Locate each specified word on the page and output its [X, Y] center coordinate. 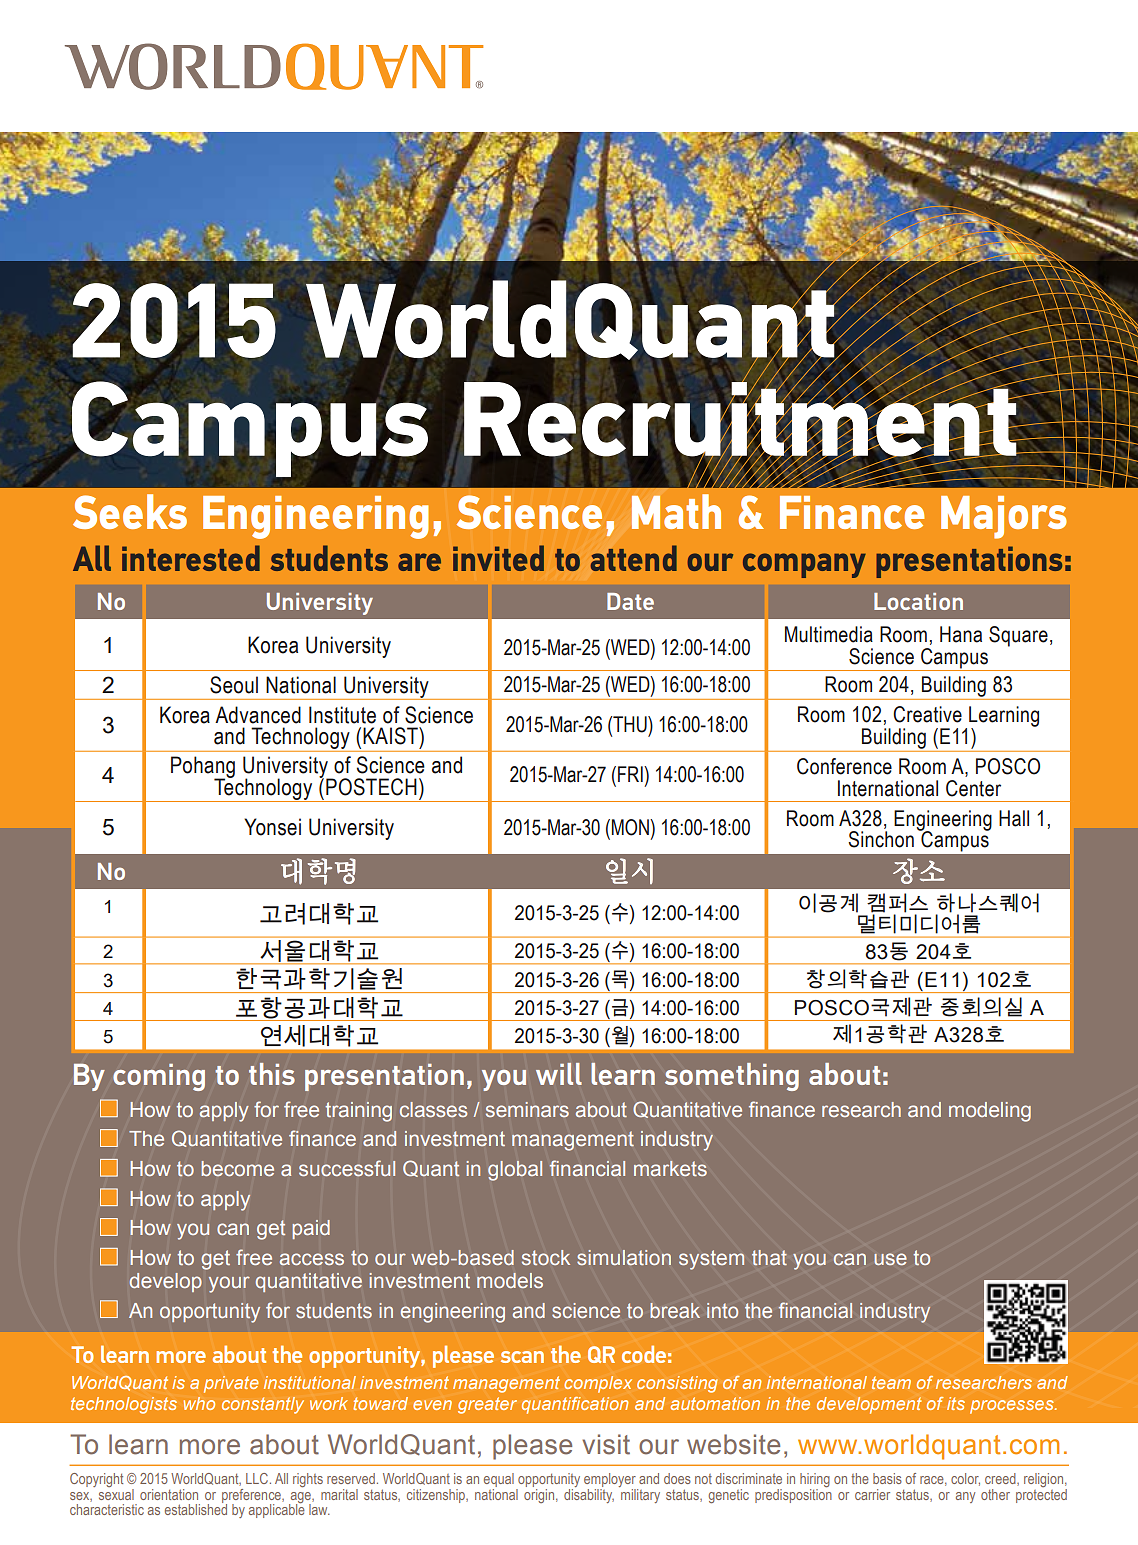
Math [676, 511]
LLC [258, 1478]
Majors [1004, 517]
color [965, 1479]
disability [589, 1494]
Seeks [130, 511]
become [238, 1169]
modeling [990, 1112]
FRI [631, 774]
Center [973, 788]
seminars [527, 1110]
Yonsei [272, 827]
